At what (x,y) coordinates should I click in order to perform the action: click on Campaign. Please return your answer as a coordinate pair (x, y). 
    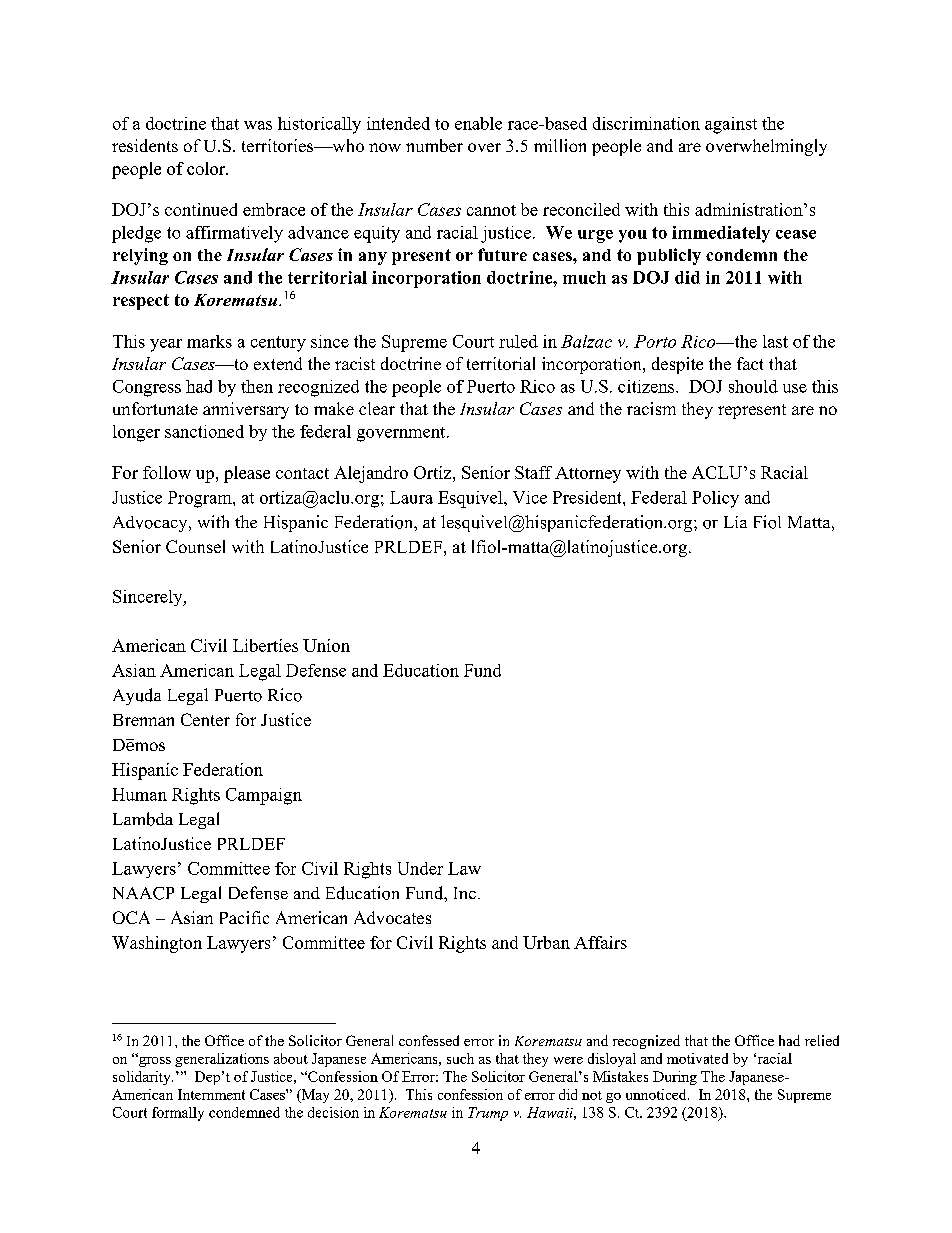
    Looking at the image, I should click on (264, 796).
